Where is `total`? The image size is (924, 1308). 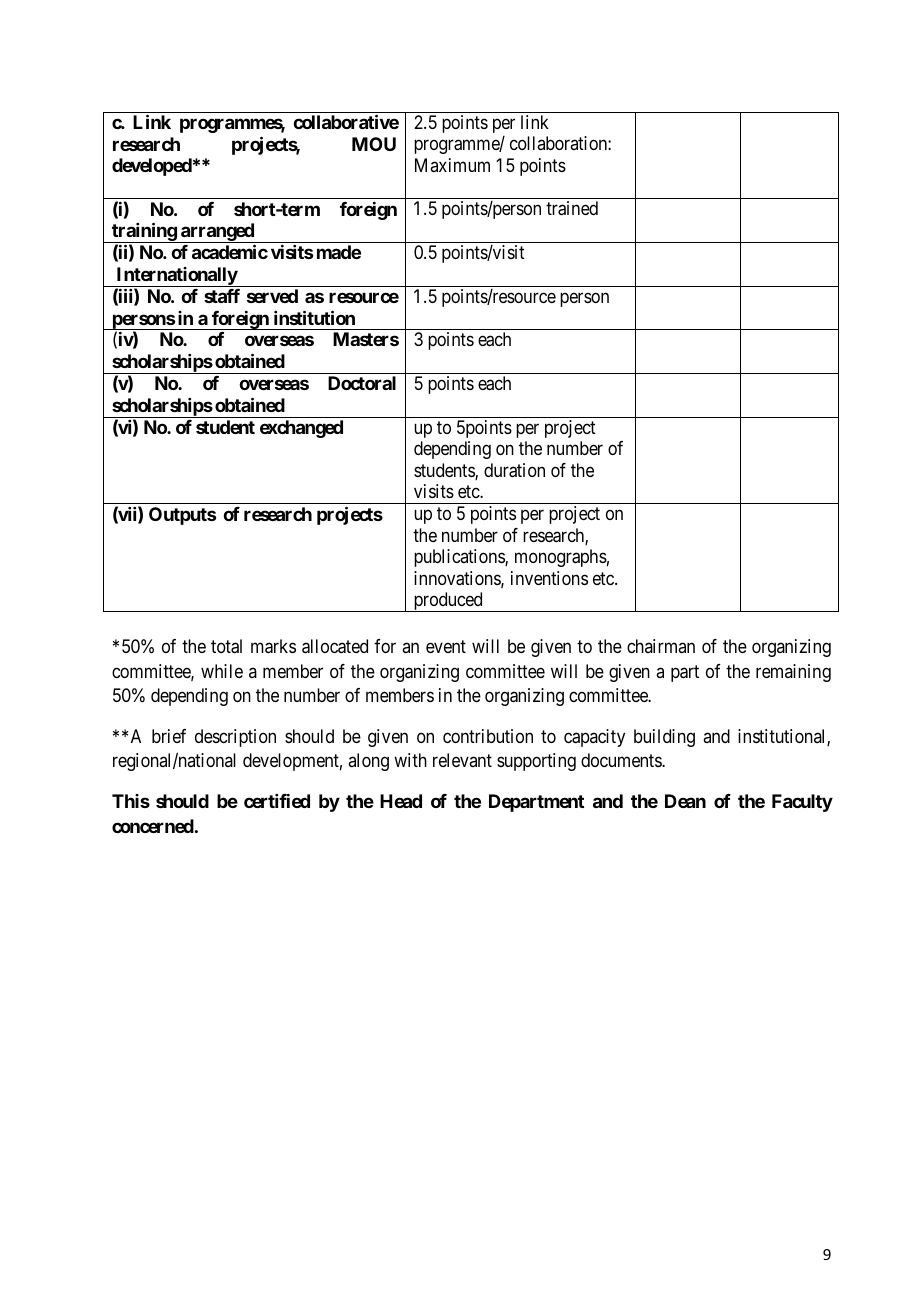 total is located at coordinates (226, 646).
